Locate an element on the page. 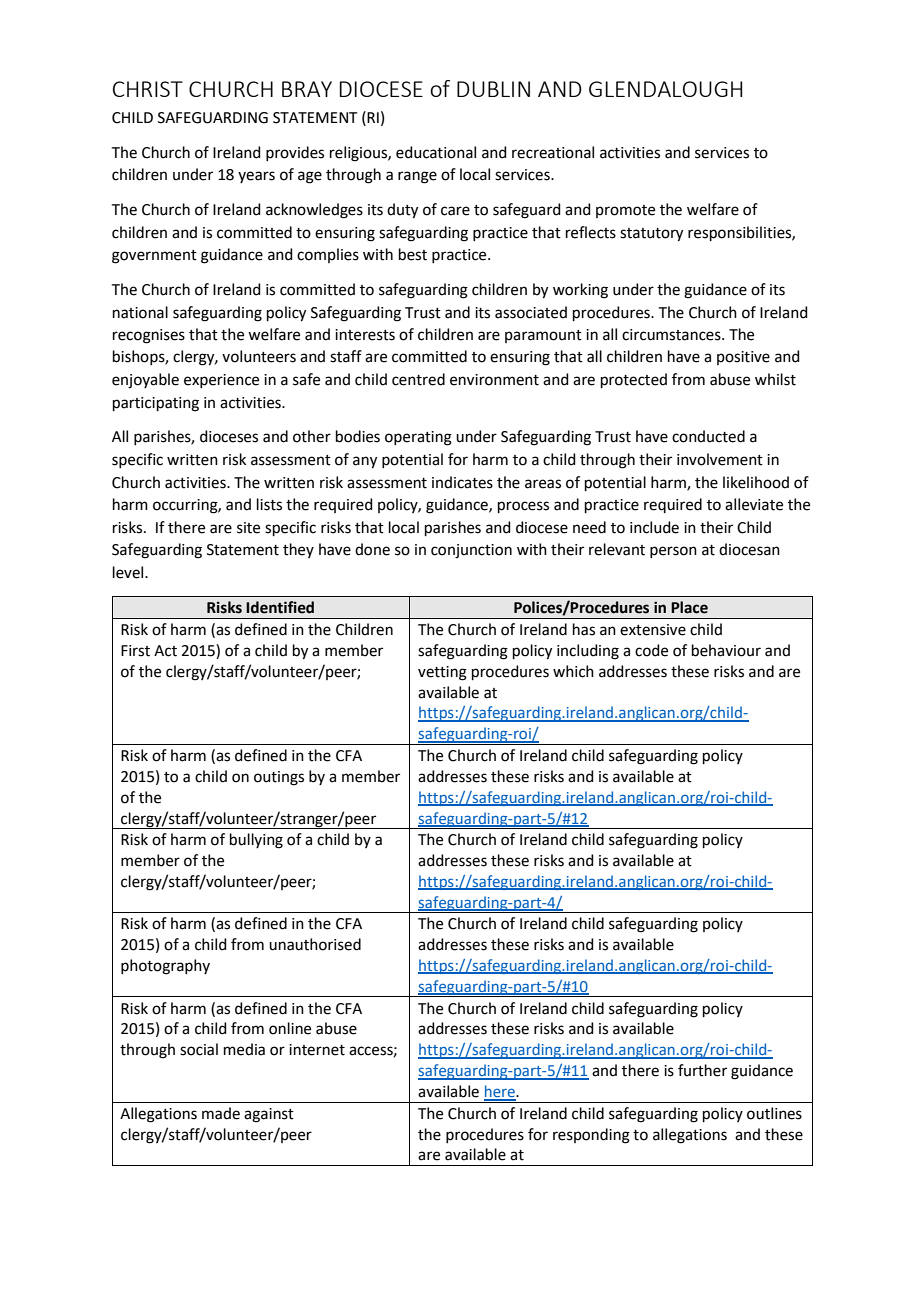  photography is located at coordinates (165, 967).
